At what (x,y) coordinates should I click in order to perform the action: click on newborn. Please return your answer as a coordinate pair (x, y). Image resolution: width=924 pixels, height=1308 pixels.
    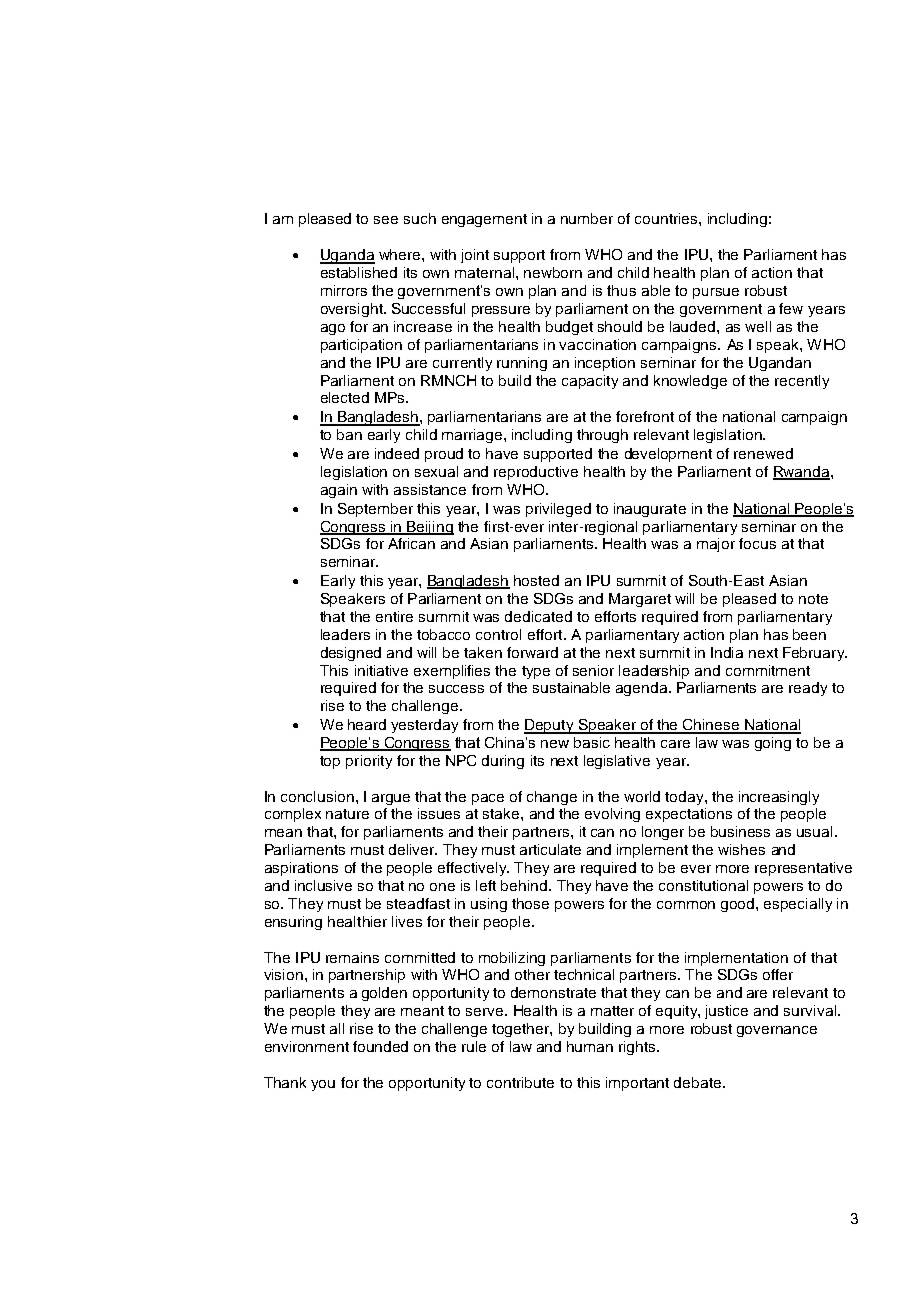
    Looking at the image, I should click on (553, 272).
